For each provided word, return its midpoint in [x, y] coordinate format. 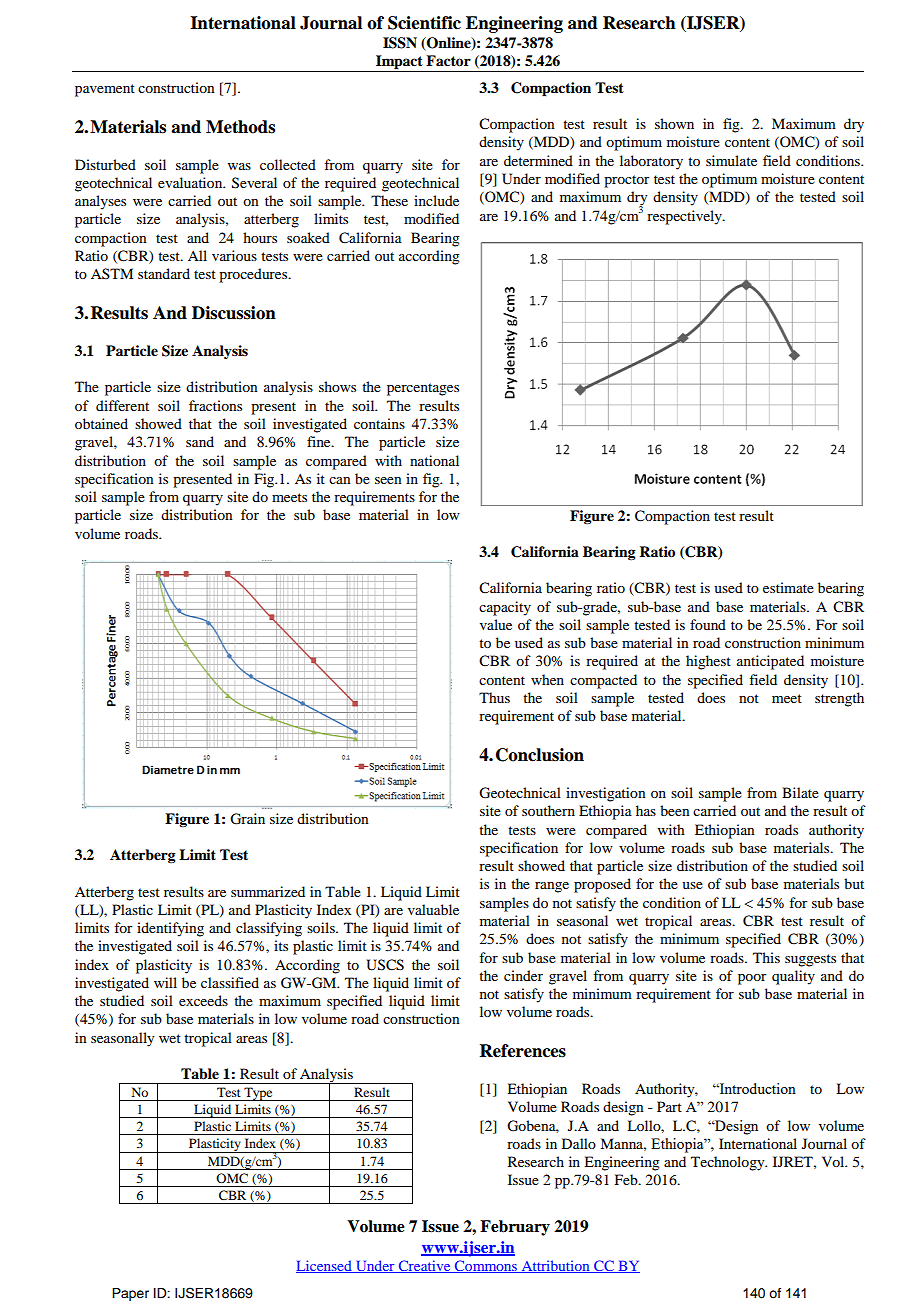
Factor [448, 60]
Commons [486, 1266]
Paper [130, 1294]
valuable [433, 909]
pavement [105, 90]
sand [200, 441]
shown [674, 123]
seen [388, 480]
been [675, 810]
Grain [247, 819]
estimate [788, 587]
